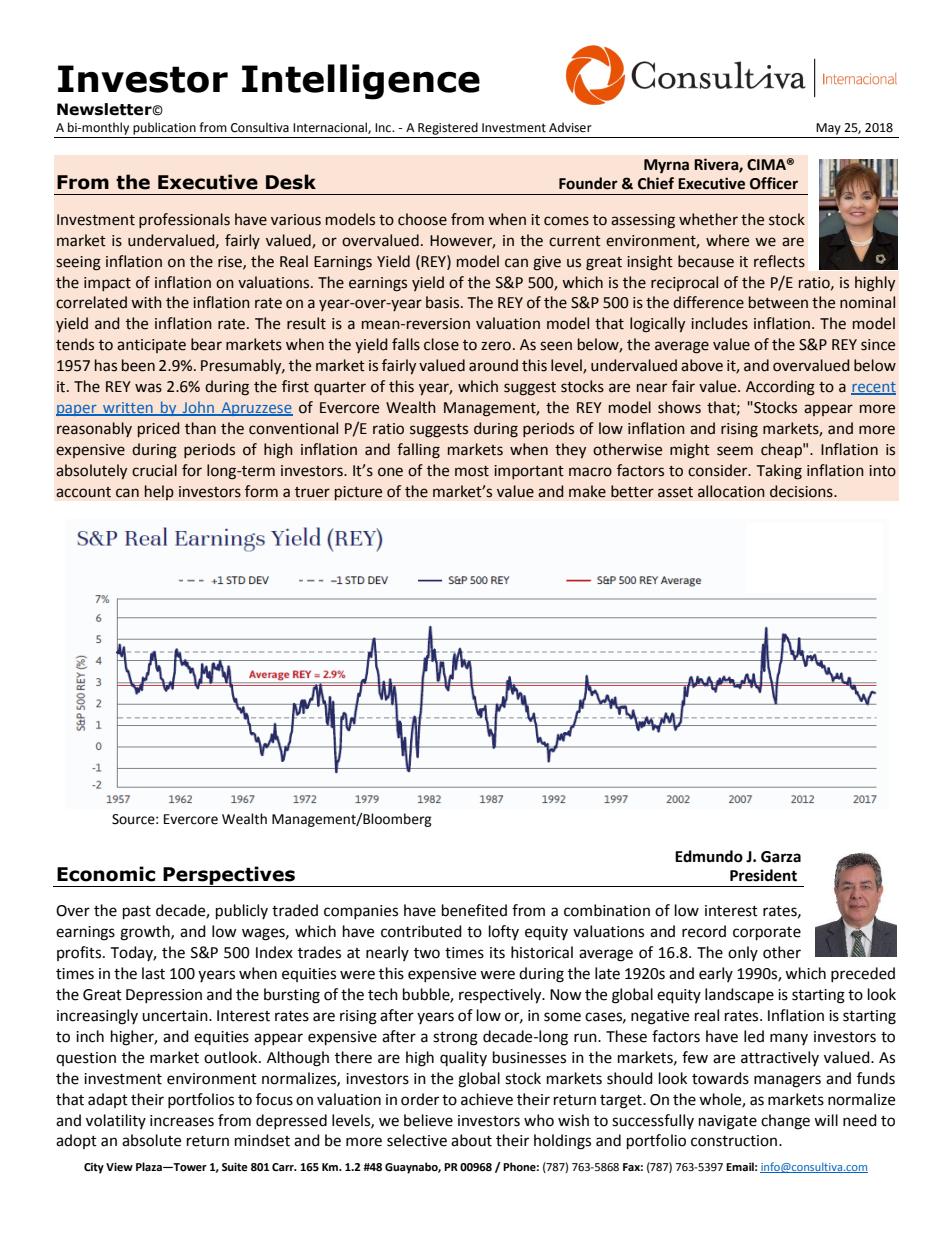 Image resolution: width=952 pixels, height=1233 pixels. What do you see at coordinates (781, 857) in the screenshot?
I see `Garza` at bounding box center [781, 857].
